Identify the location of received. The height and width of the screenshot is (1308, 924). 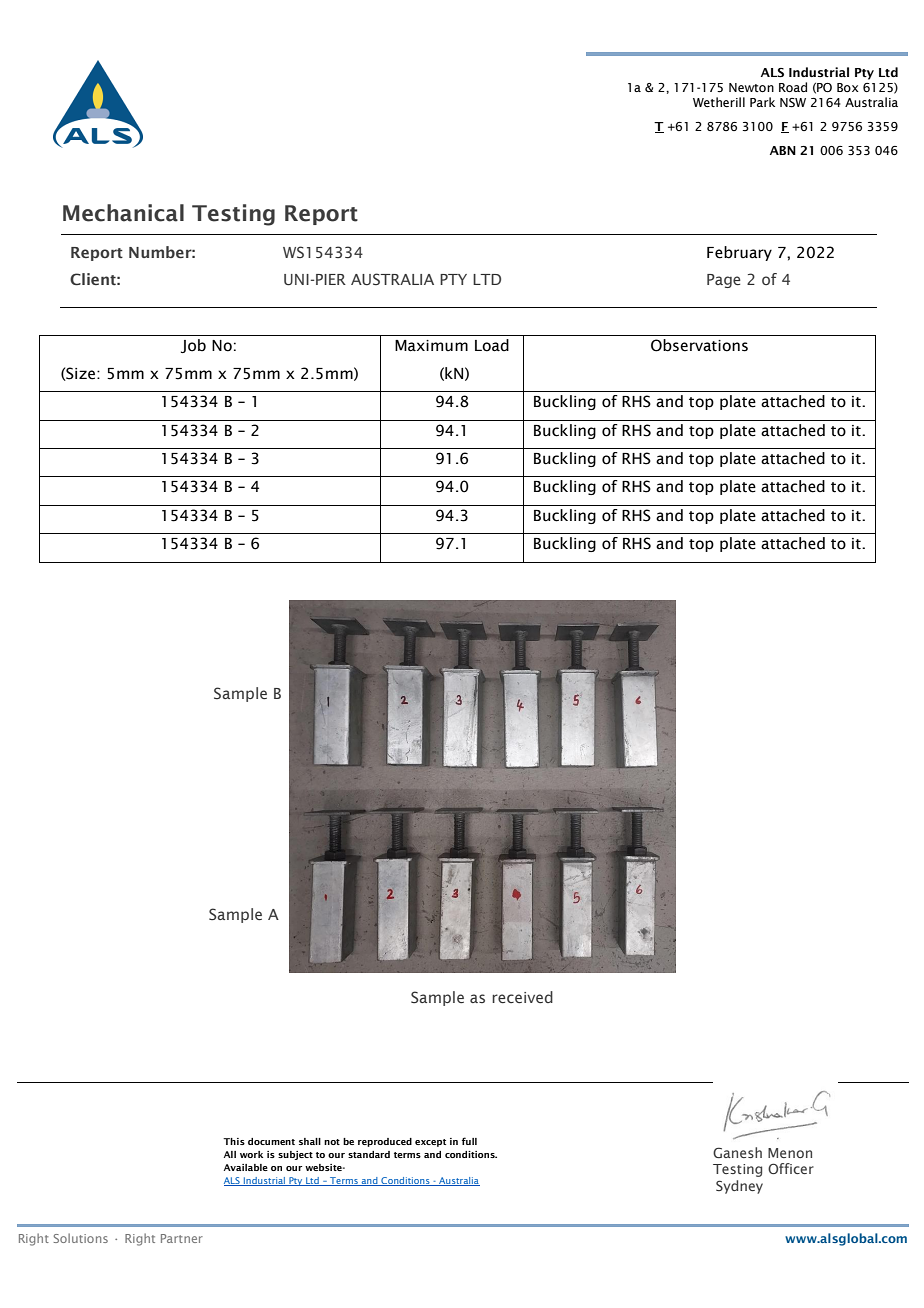
(522, 997).
